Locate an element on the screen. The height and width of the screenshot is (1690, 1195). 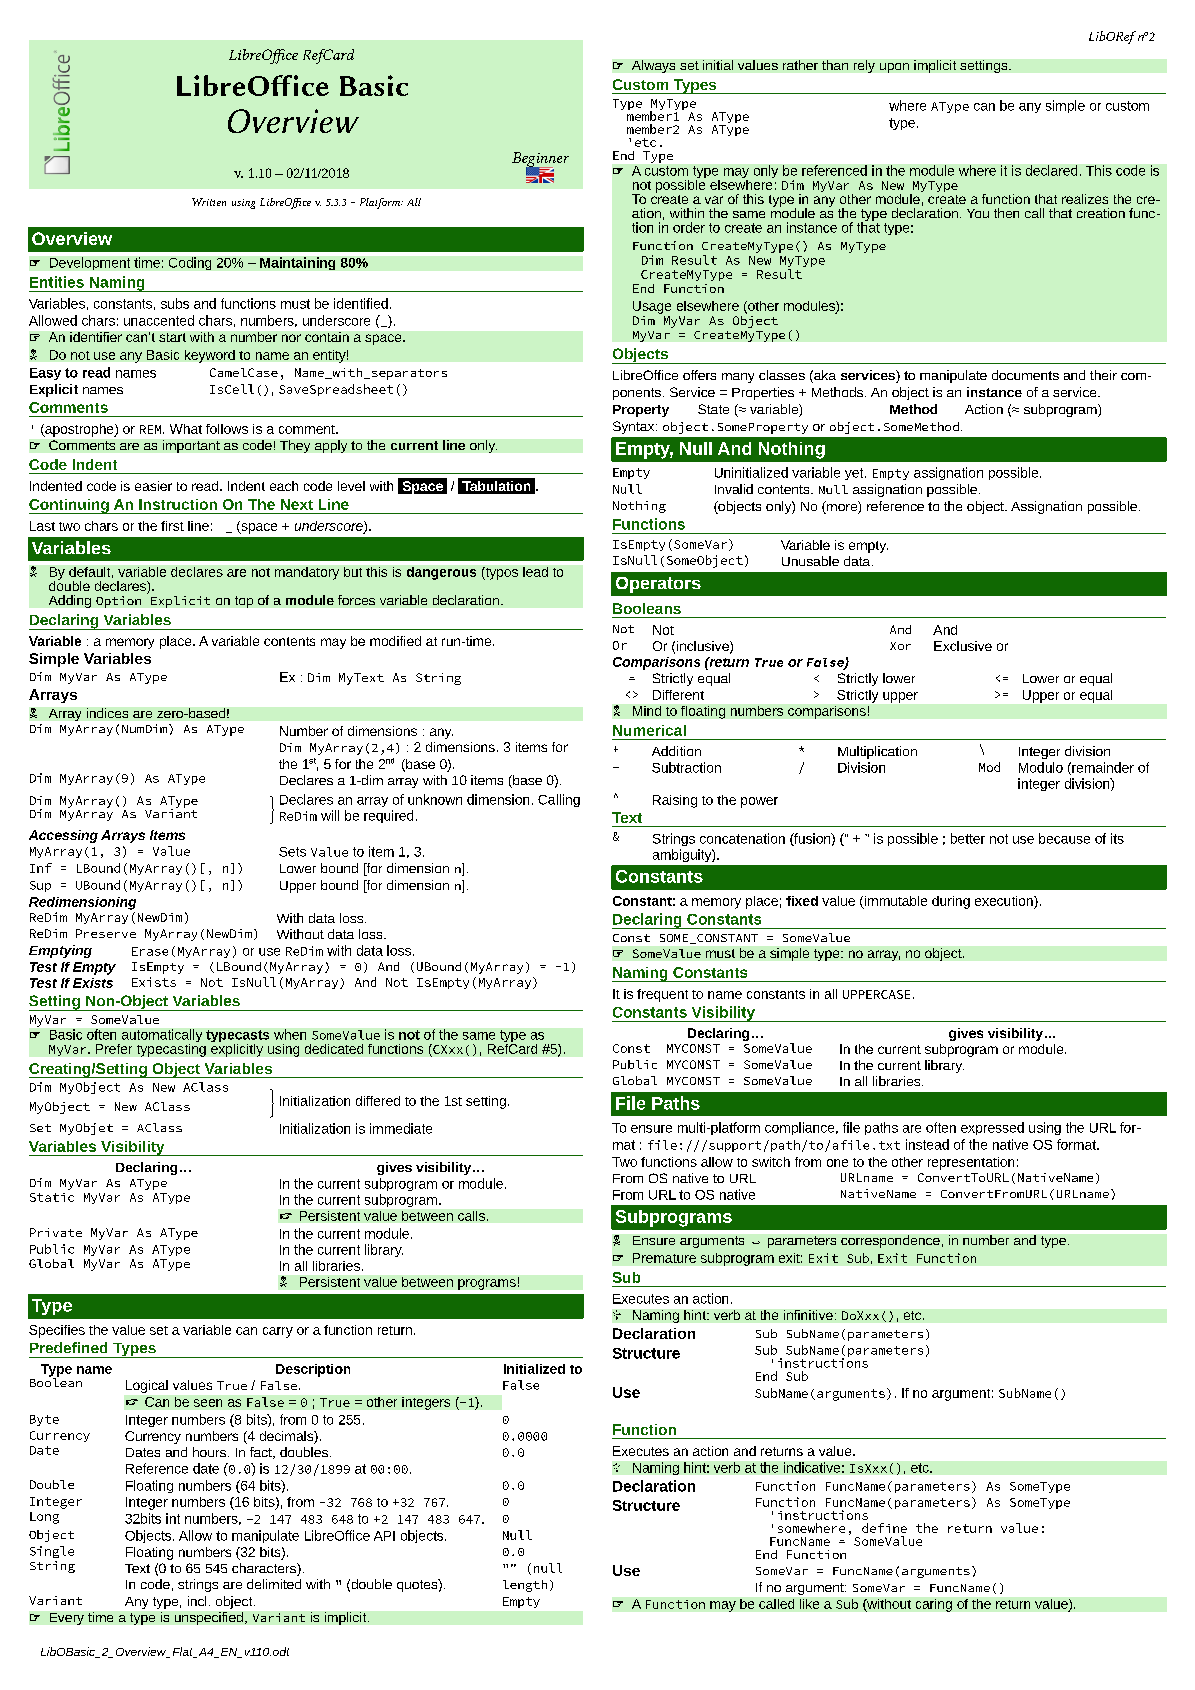
upon is located at coordinates (894, 68).
